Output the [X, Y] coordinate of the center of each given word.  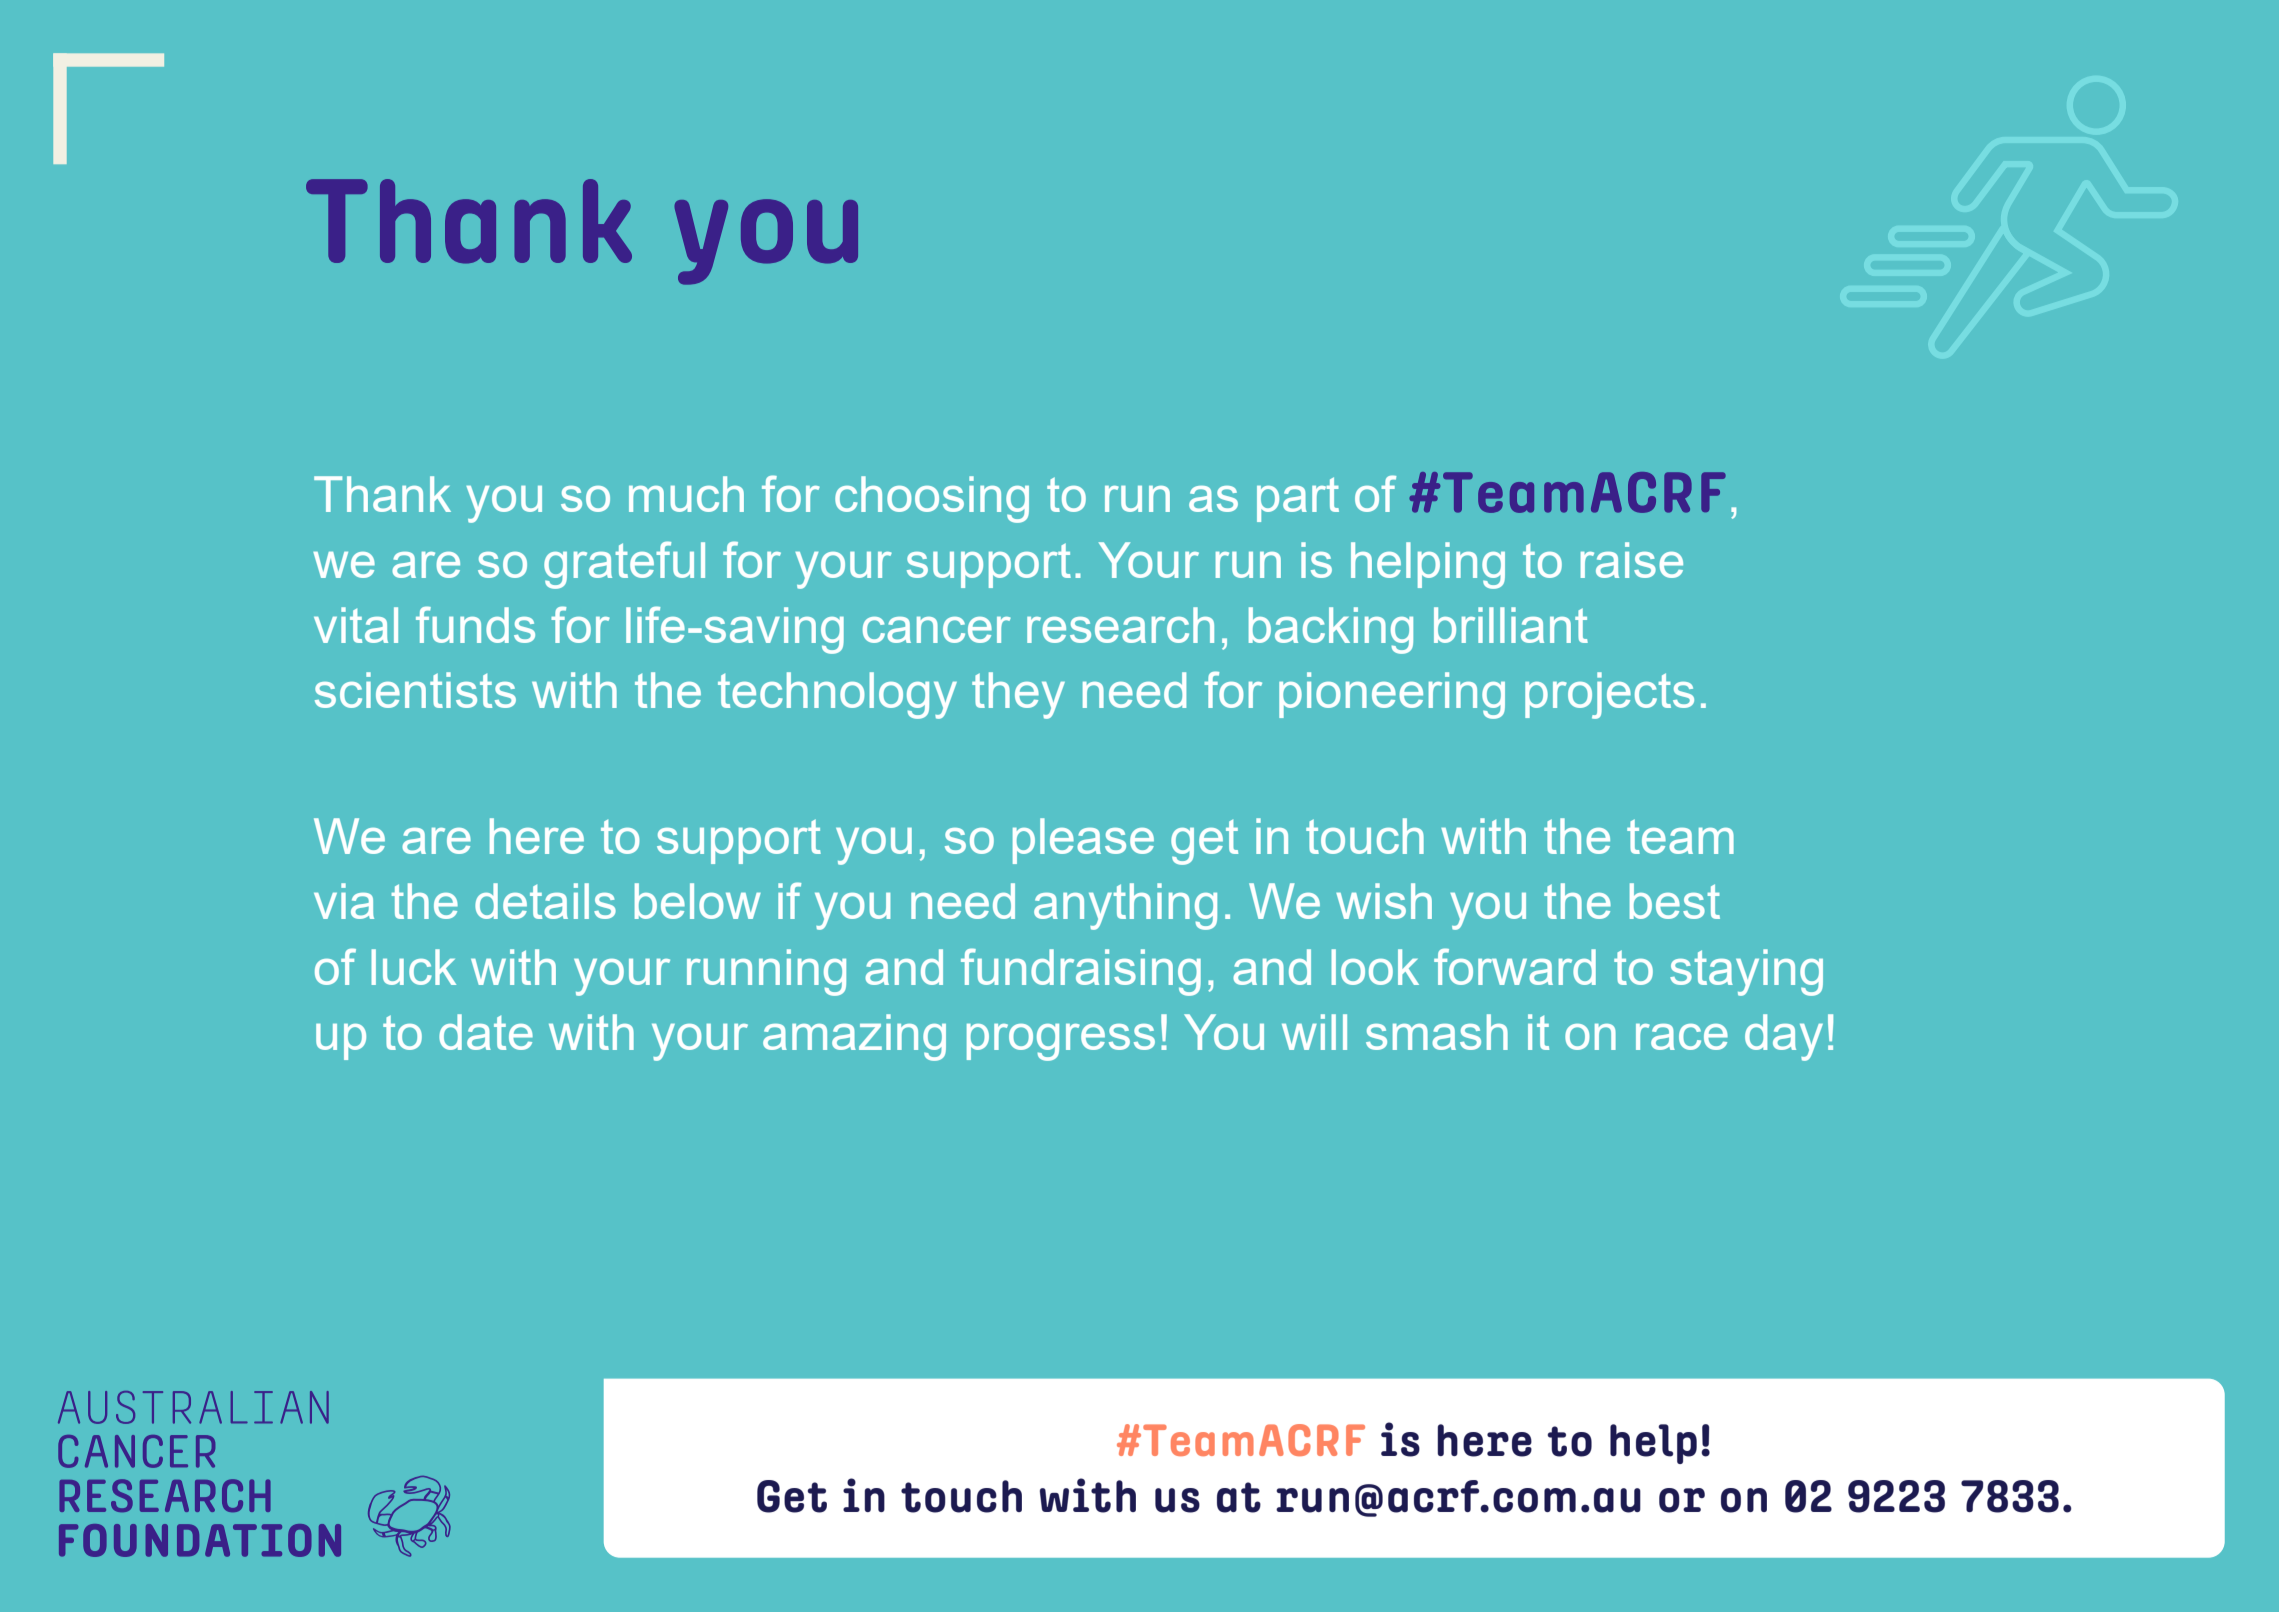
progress [1061, 1042]
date [486, 1032]
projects [1609, 695]
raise [1632, 560]
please [1083, 841]
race [1682, 1037]
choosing [932, 499]
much [686, 494]
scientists [415, 690]
